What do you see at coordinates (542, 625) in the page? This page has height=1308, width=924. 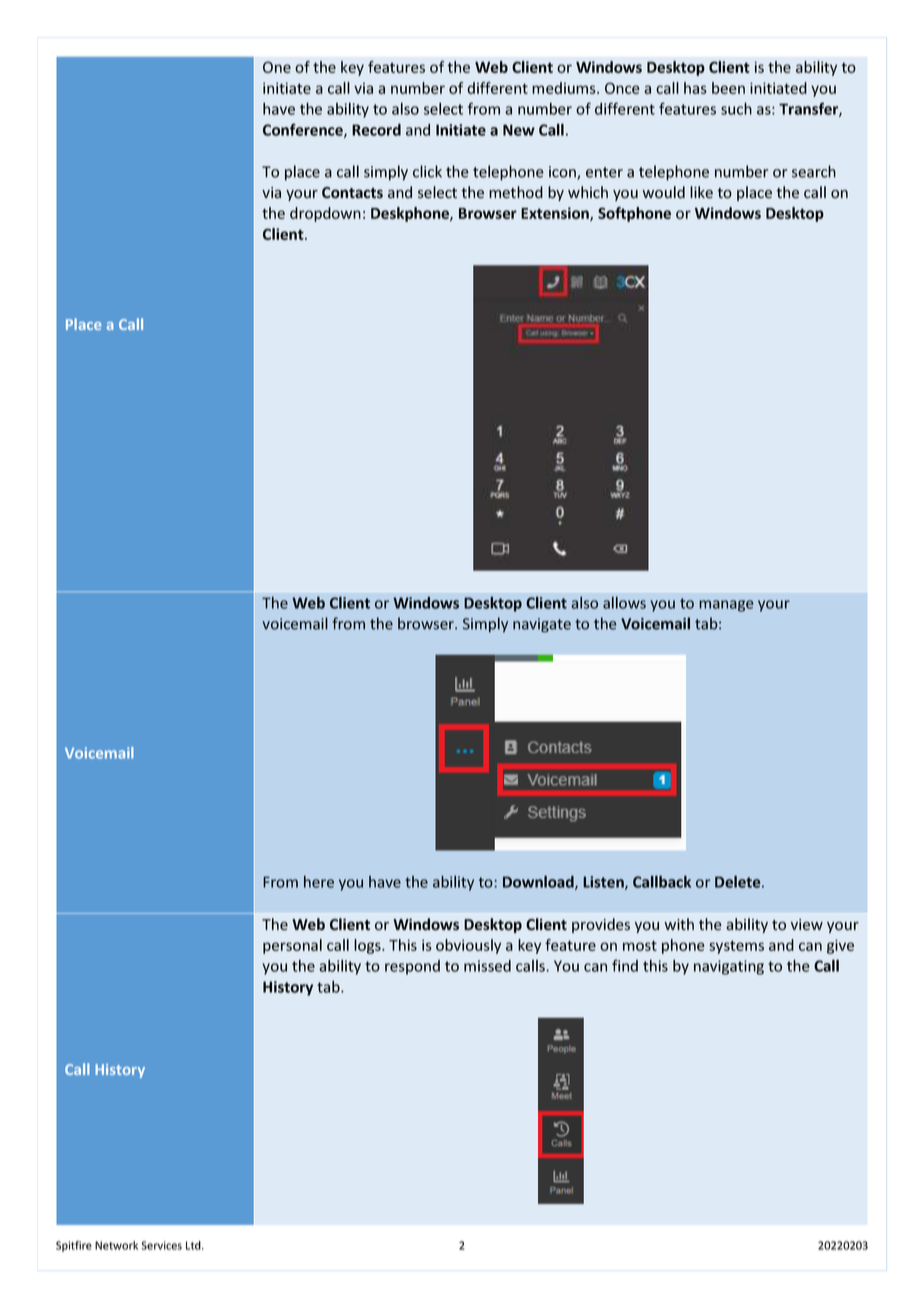 I see `navigate` at bounding box center [542, 625].
